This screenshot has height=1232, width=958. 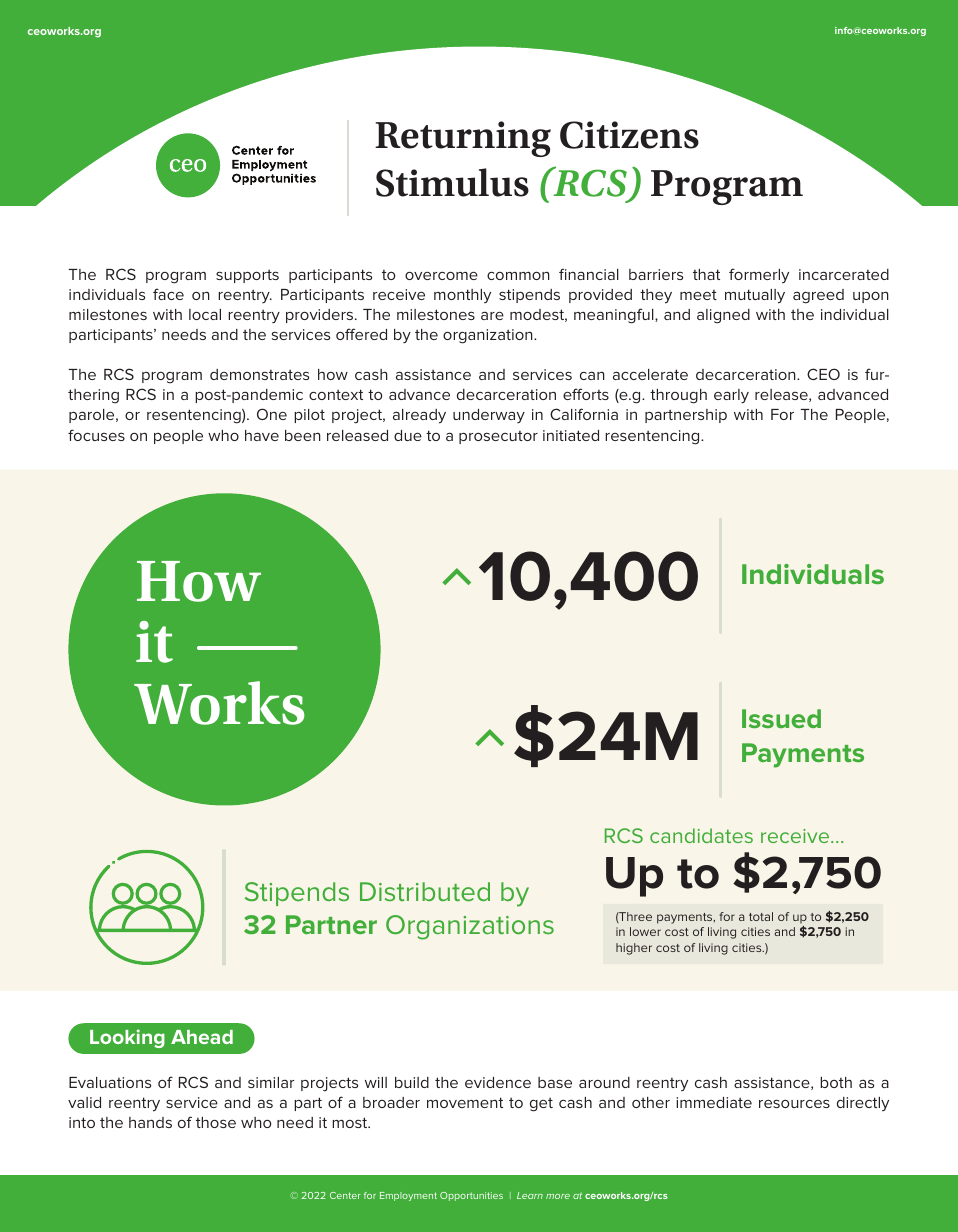 What do you see at coordinates (150, 1122) in the screenshot?
I see `hands` at bounding box center [150, 1122].
